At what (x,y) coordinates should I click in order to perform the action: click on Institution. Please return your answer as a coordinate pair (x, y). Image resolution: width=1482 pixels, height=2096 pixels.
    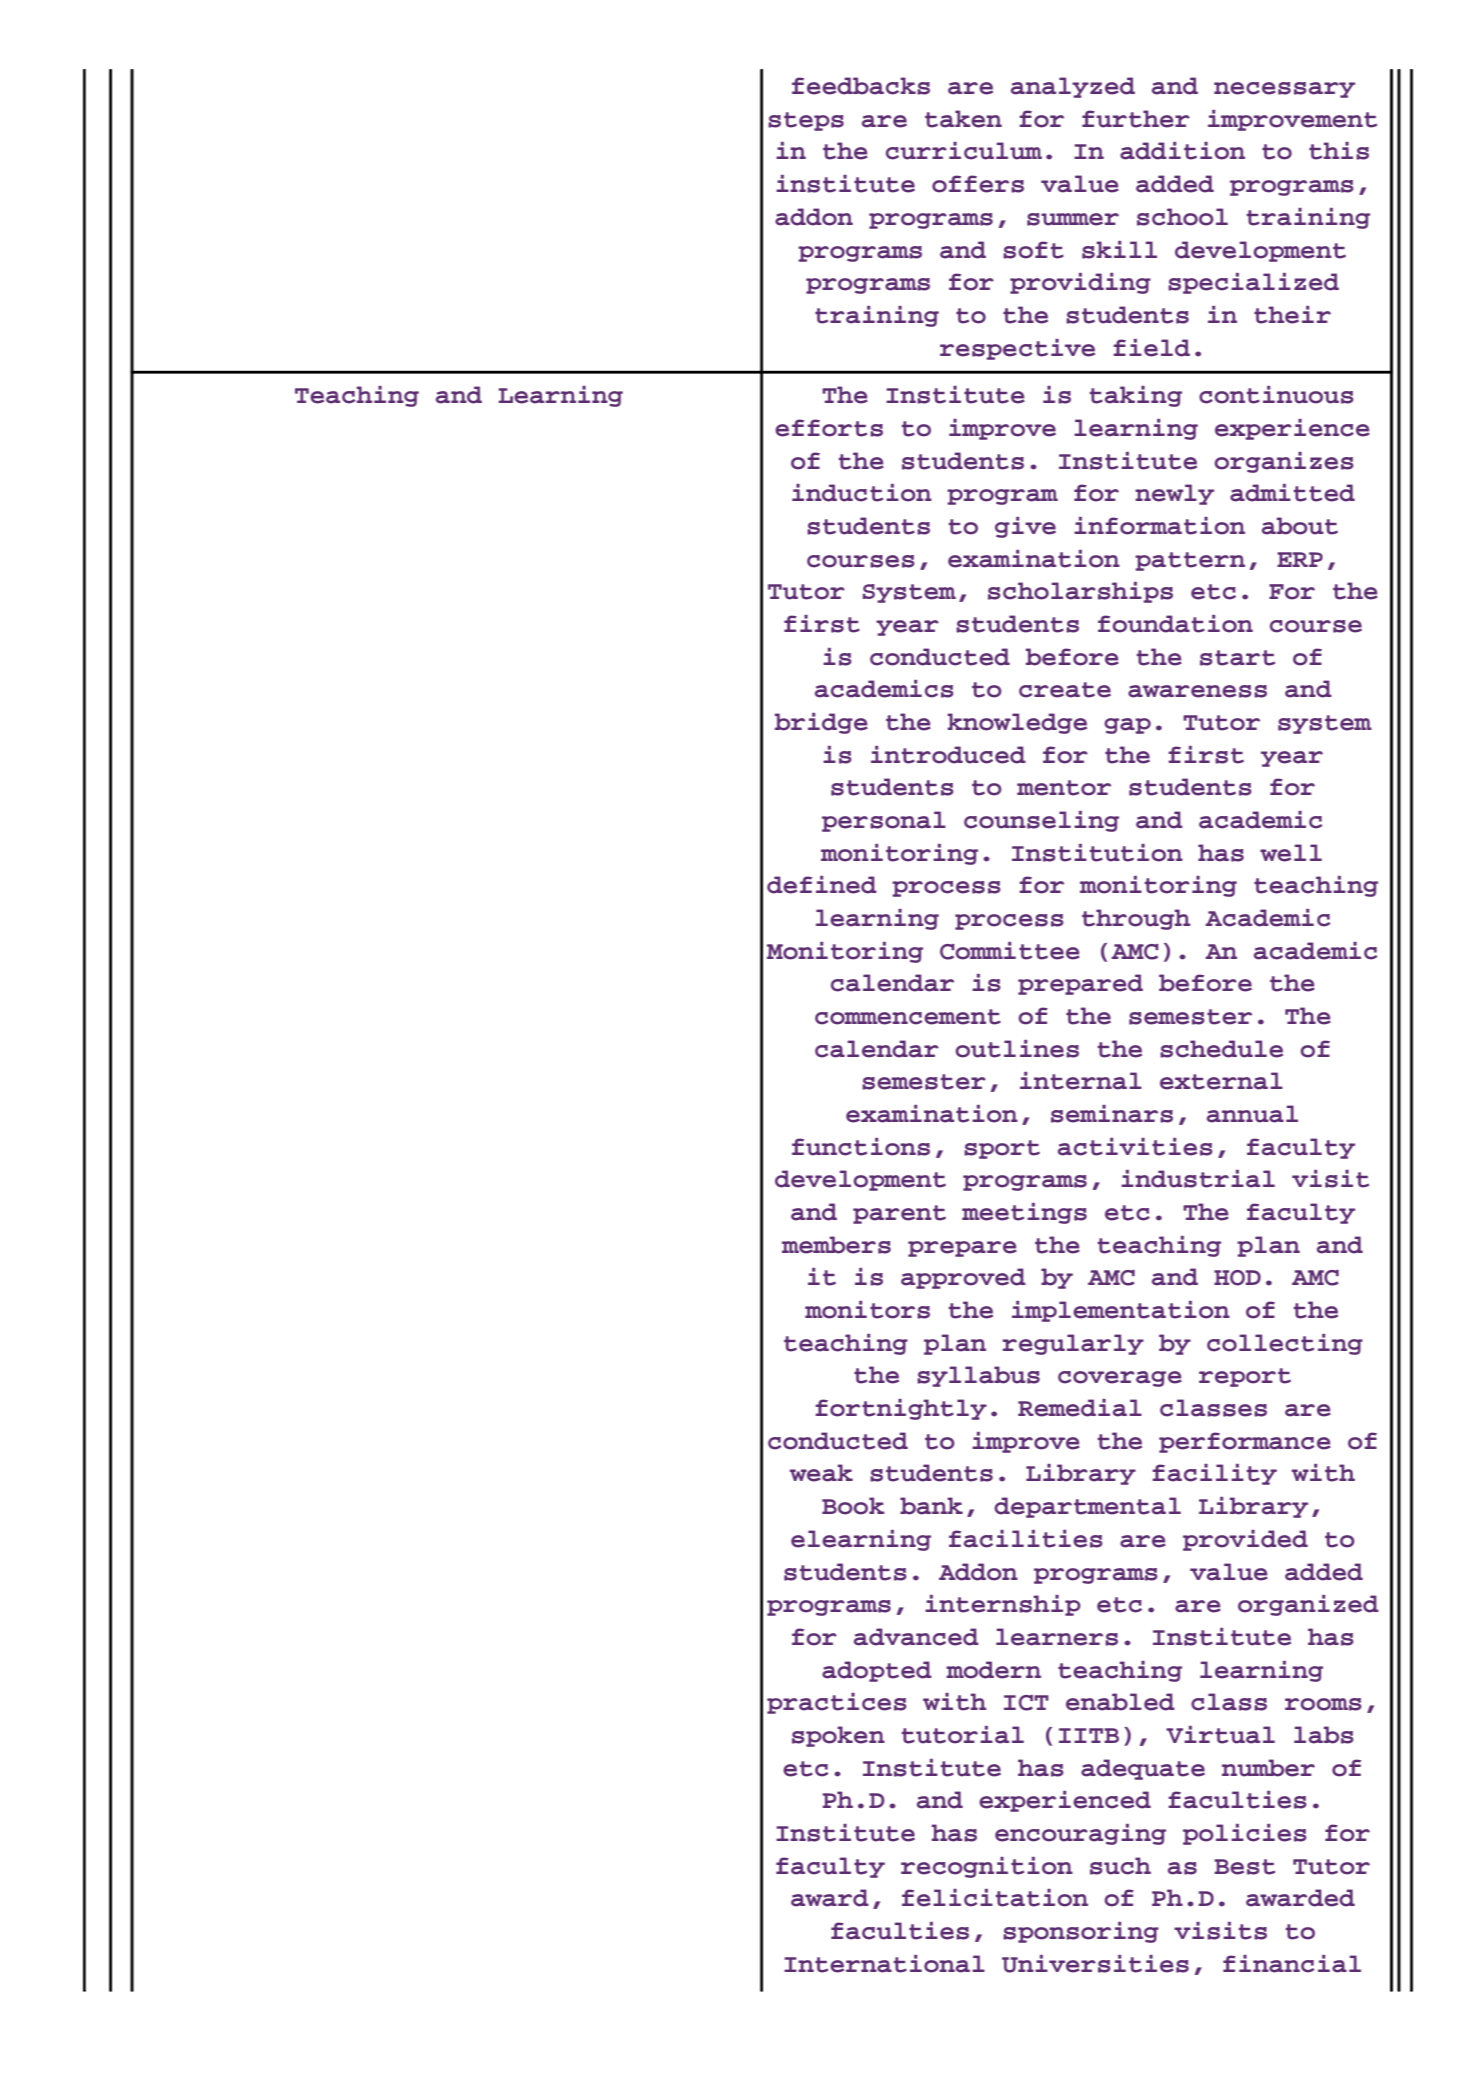
    Looking at the image, I should click on (1097, 853).
